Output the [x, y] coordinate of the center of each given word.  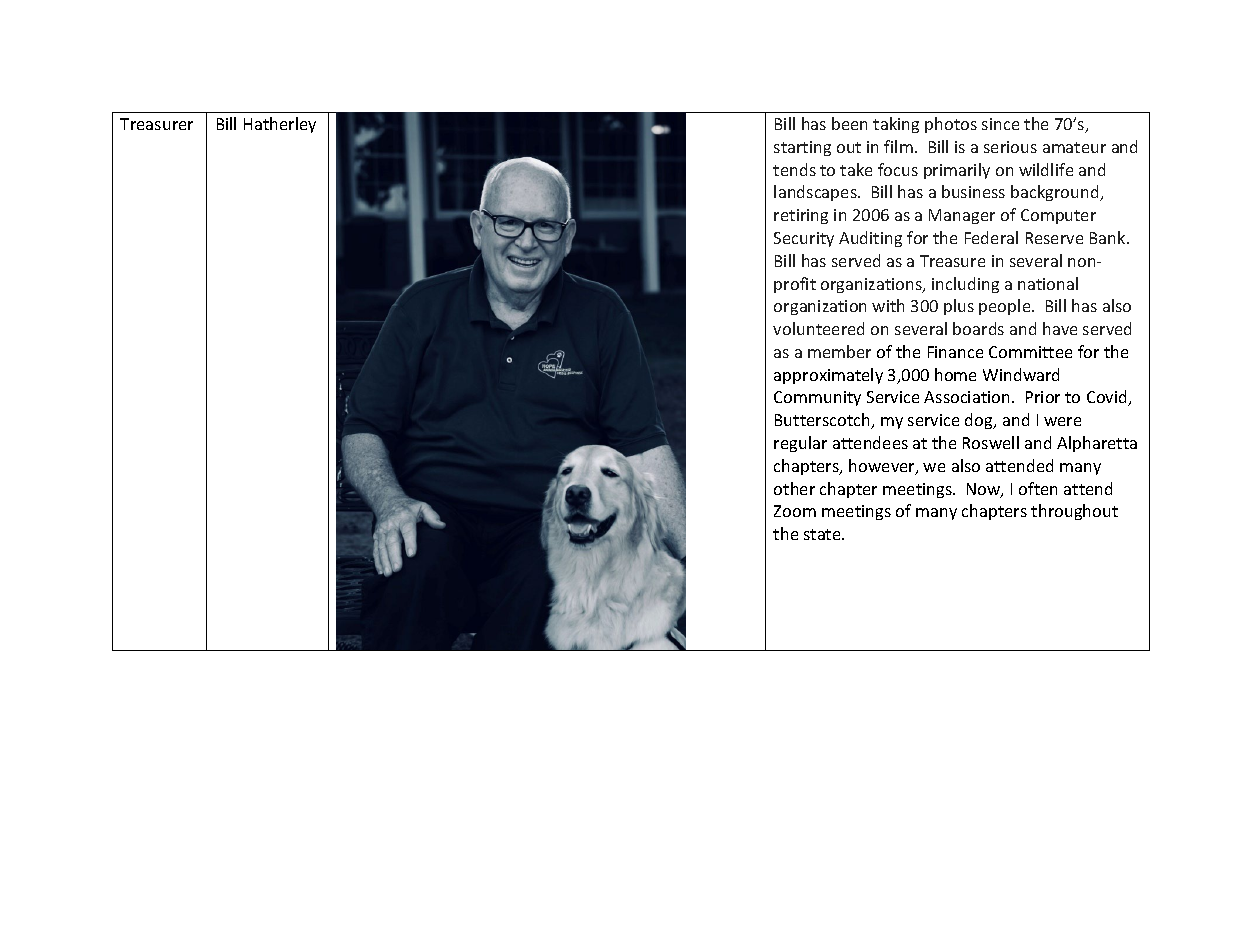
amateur [1074, 147]
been [849, 123]
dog [980, 421]
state [823, 534]
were [1062, 421]
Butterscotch [823, 421]
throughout [1074, 512]
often [1038, 488]
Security [804, 239]
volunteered [818, 328]
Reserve [1054, 238]
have [1060, 328]
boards [978, 328]
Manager [962, 216]
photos [951, 125]
